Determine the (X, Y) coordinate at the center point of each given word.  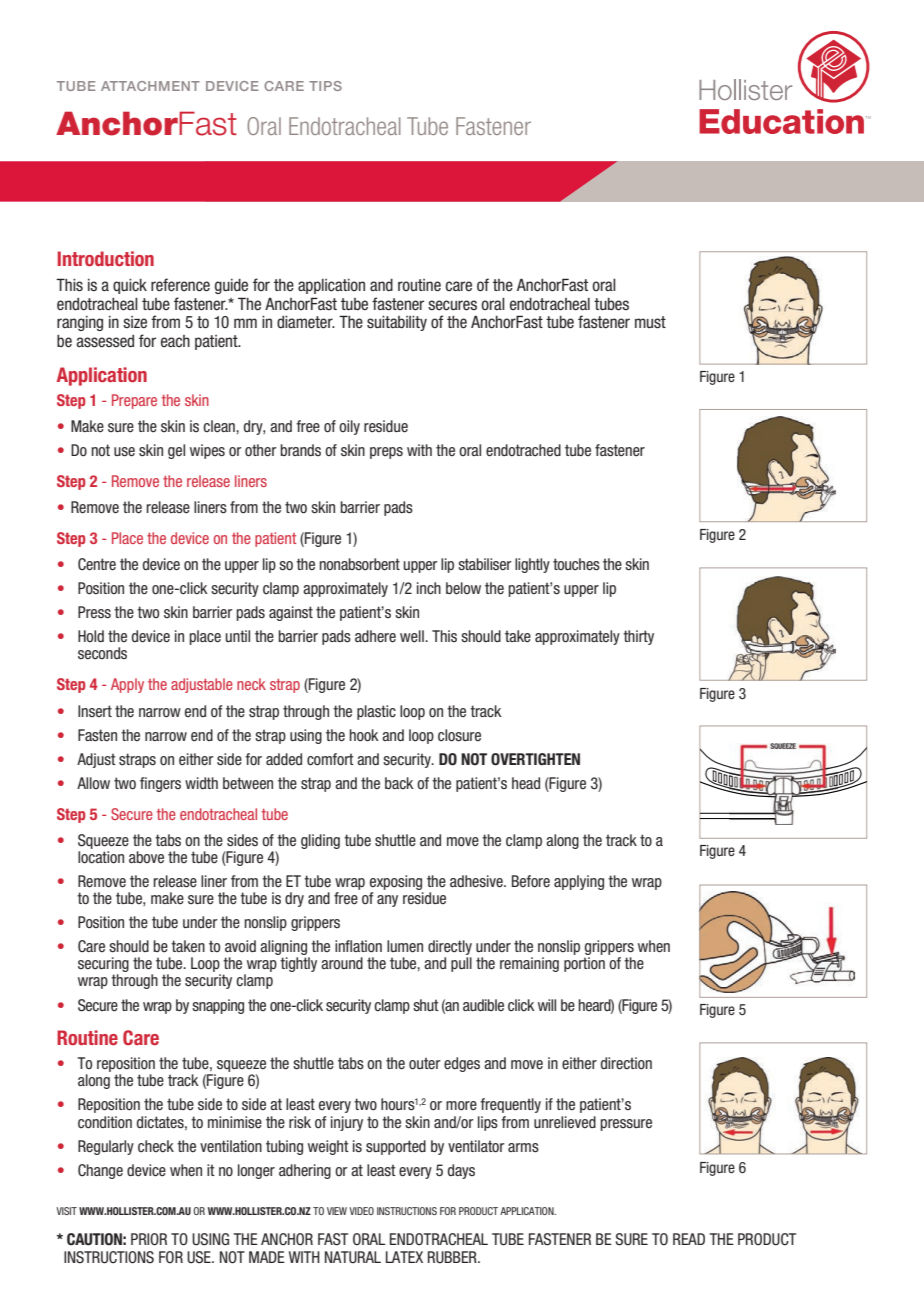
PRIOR (149, 1239)
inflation (358, 946)
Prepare (134, 401)
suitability (397, 323)
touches (576, 564)
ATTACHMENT (150, 86)
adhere (375, 636)
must (650, 322)
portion (584, 964)
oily (349, 427)
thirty (638, 637)
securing (103, 966)
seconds (102, 653)
